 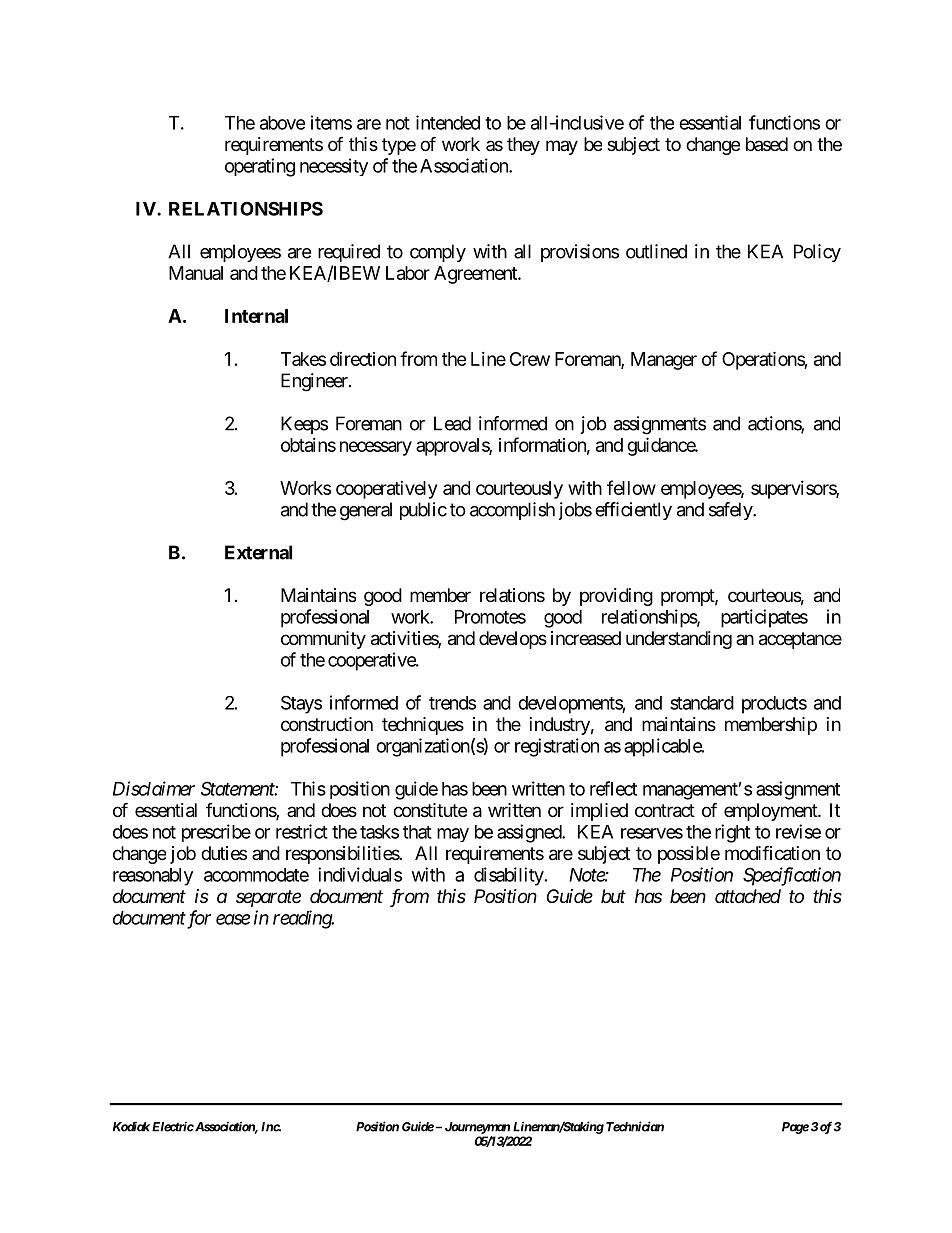 What do you see at coordinates (131, 1127) in the screenshot?
I see `Kodiak` at bounding box center [131, 1127].
